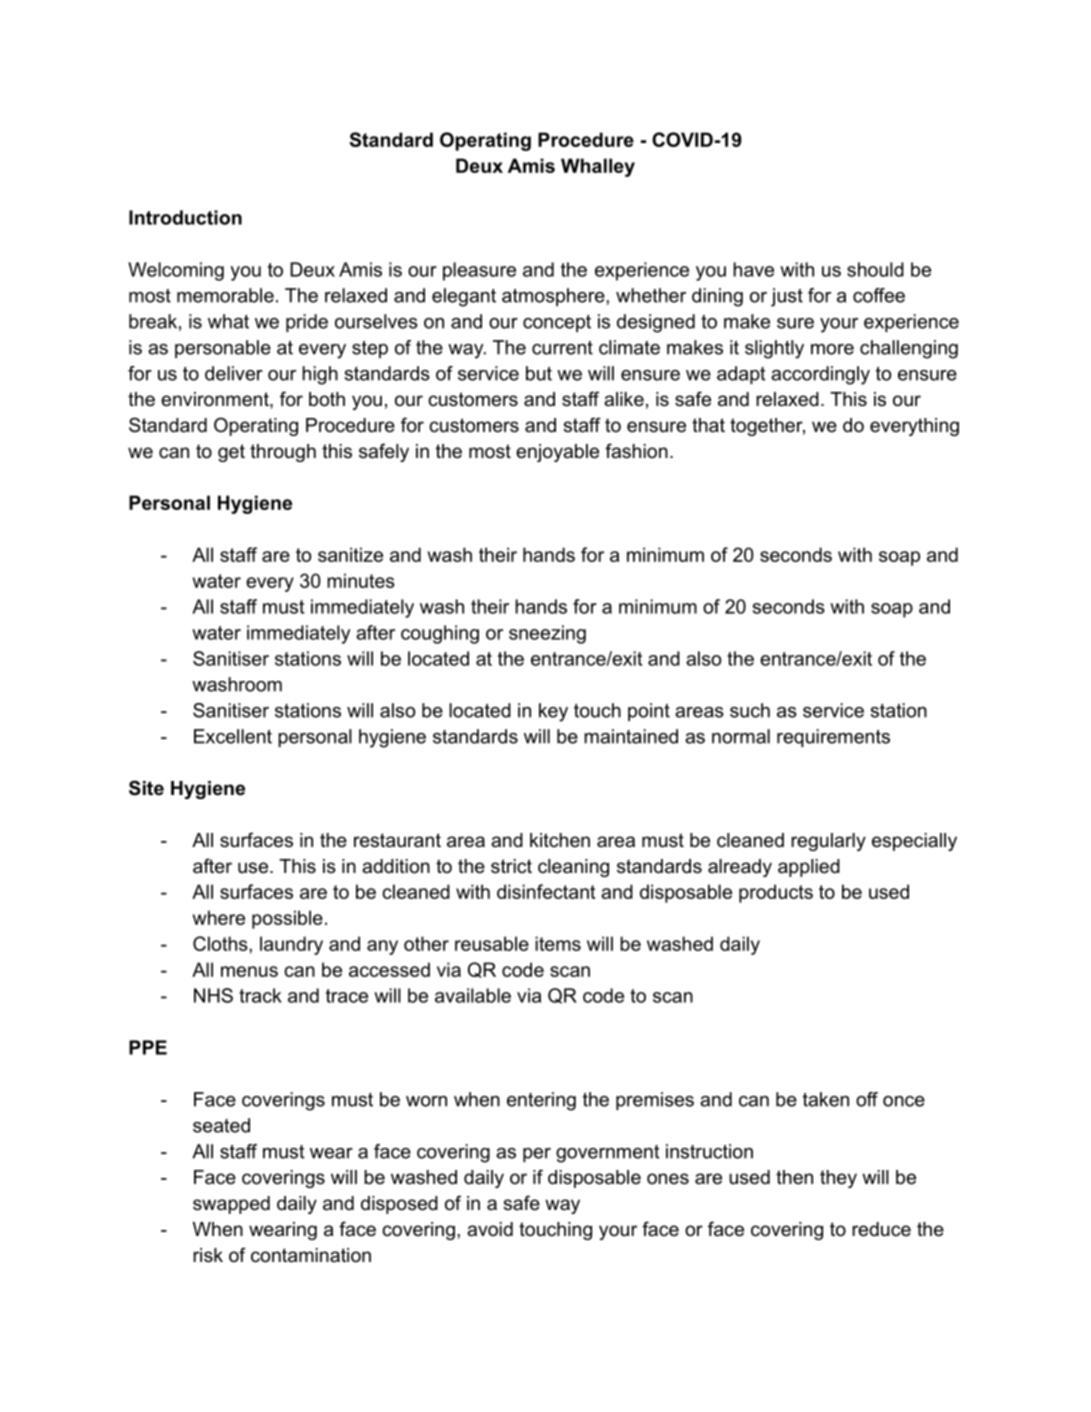 The height and width of the screenshot is (1412, 1091). What do you see at coordinates (553, 712) in the screenshot?
I see `key` at bounding box center [553, 712].
